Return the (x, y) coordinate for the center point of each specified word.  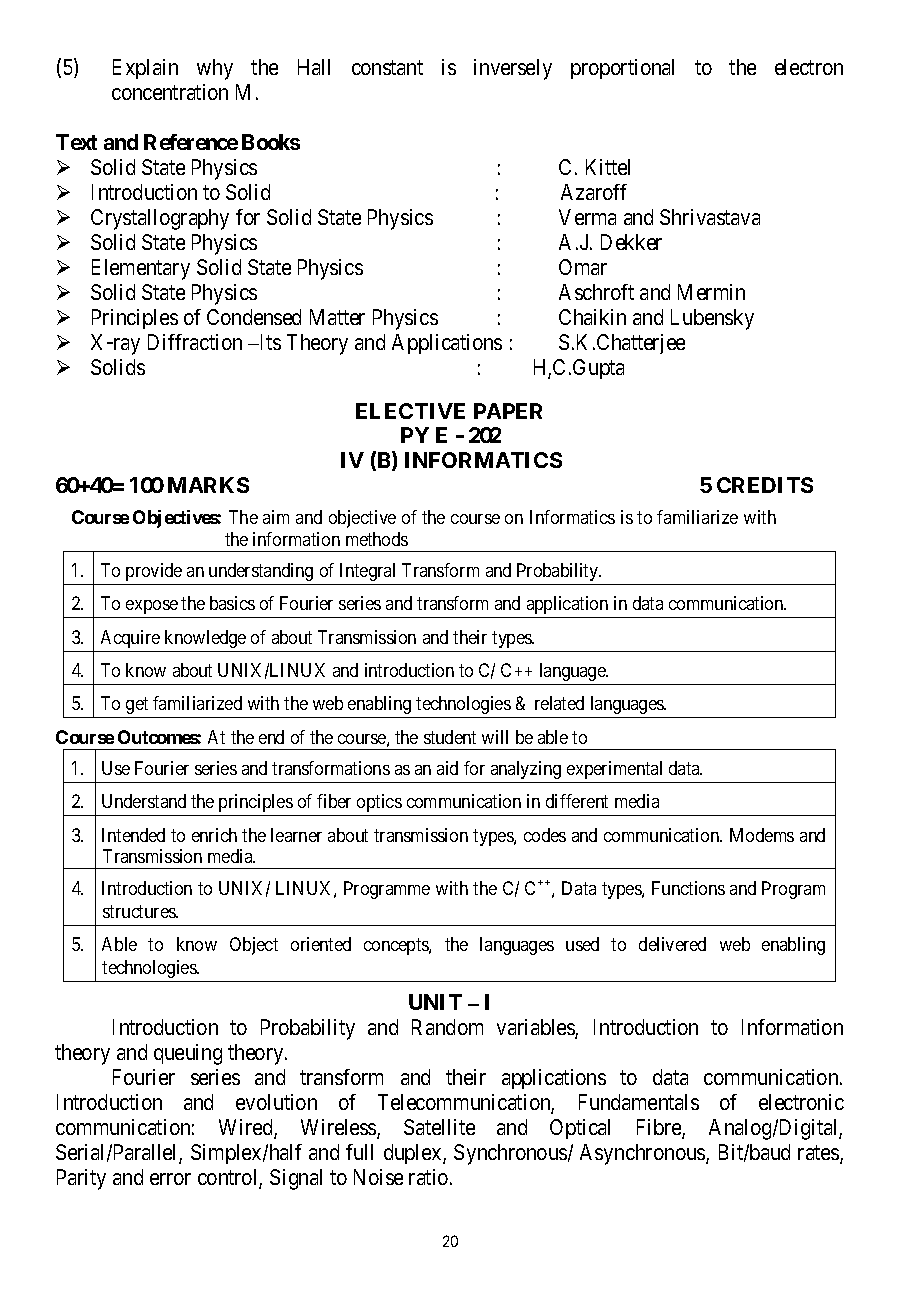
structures (140, 911)
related (559, 703)
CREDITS (765, 485)
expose (152, 607)
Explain (145, 69)
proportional (622, 69)
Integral (367, 572)
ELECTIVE (410, 411)
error (170, 1179)
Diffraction (195, 342)
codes (545, 835)
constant (387, 68)
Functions (688, 888)
